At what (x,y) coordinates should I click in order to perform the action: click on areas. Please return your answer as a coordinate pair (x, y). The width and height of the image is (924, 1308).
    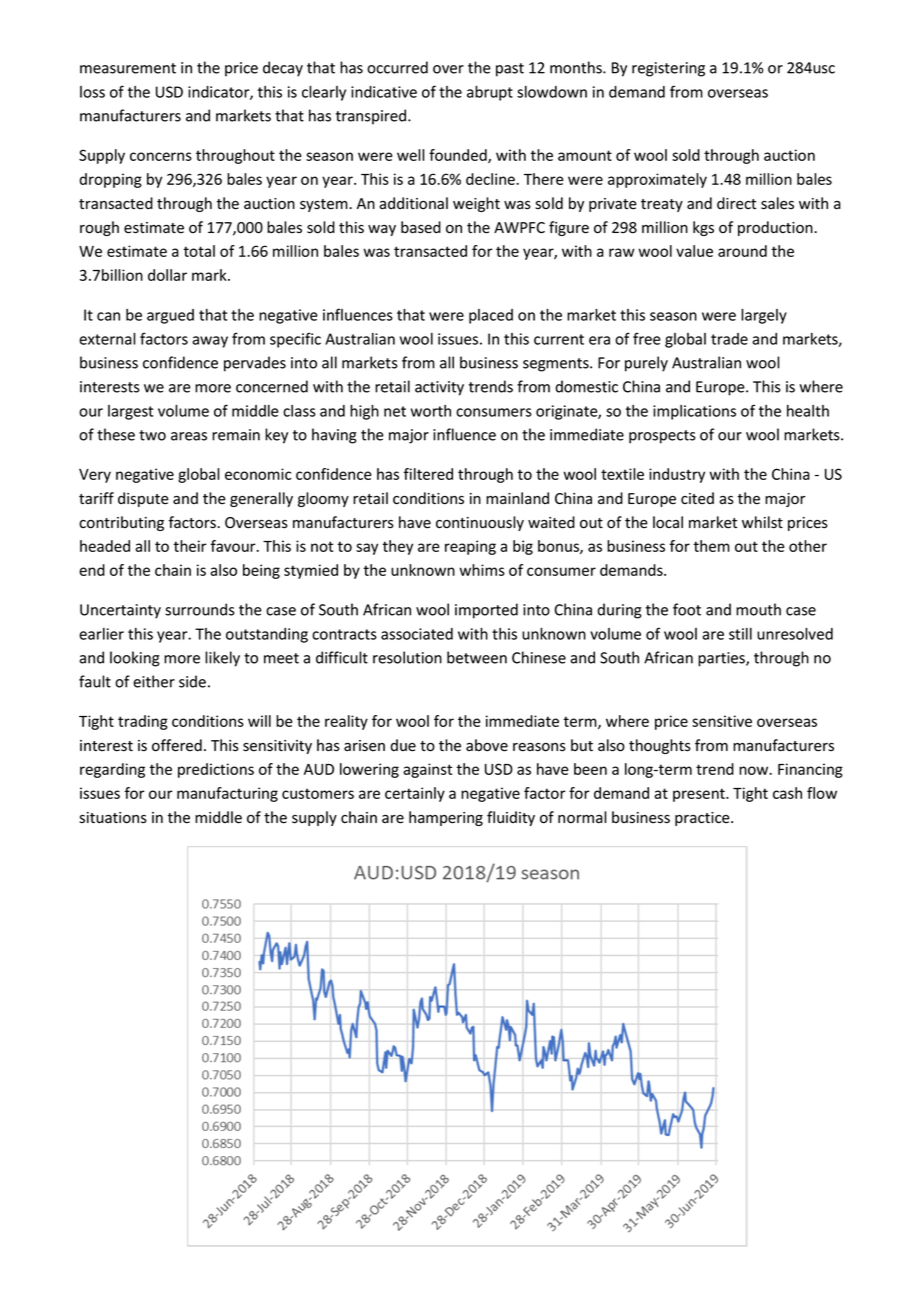
    Looking at the image, I should click on (189, 436).
